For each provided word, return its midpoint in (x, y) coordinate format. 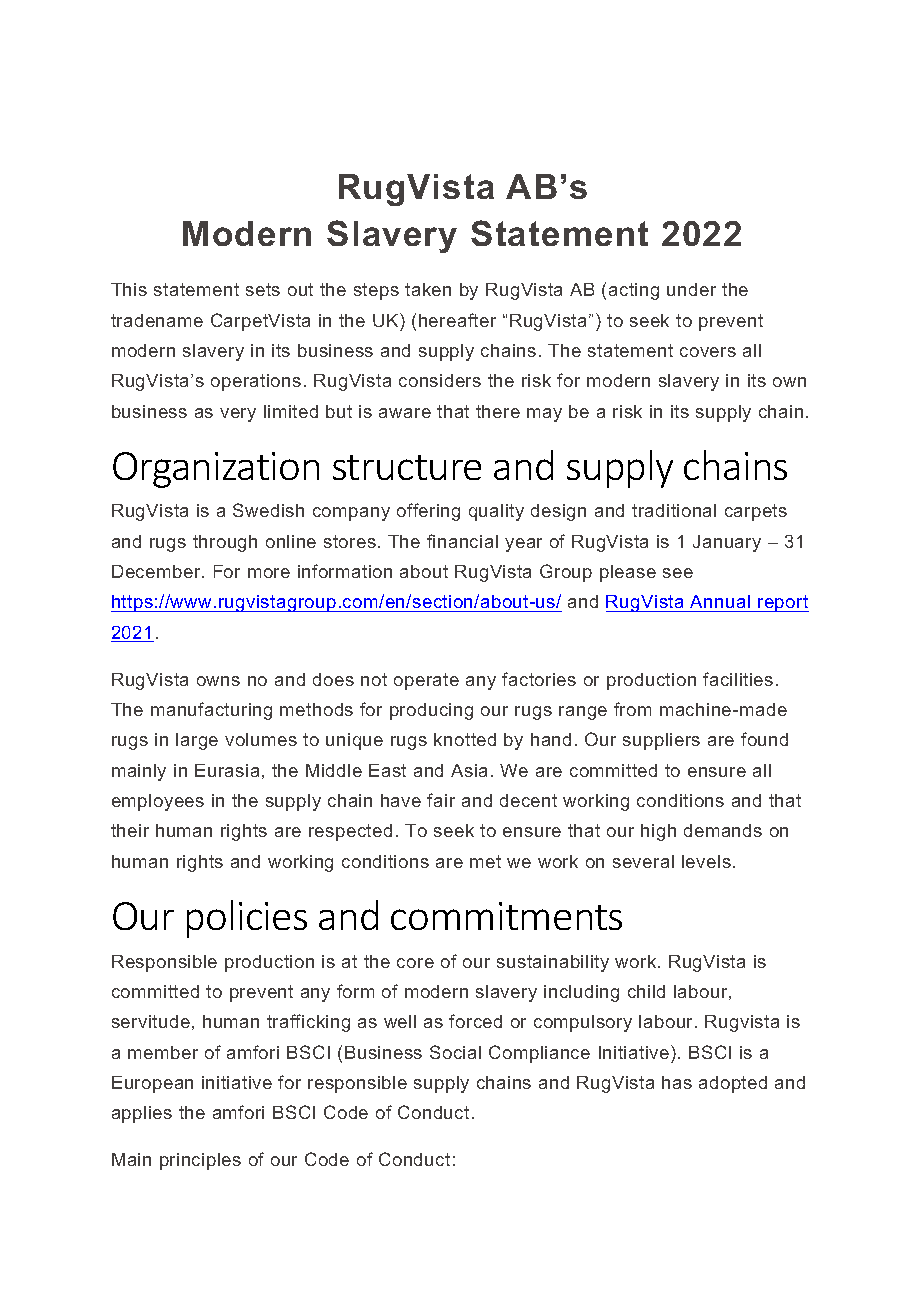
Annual (721, 603)
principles (200, 1161)
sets (263, 289)
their (130, 830)
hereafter (457, 320)
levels (706, 861)
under (691, 289)
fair (441, 800)
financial (462, 541)
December (157, 571)
